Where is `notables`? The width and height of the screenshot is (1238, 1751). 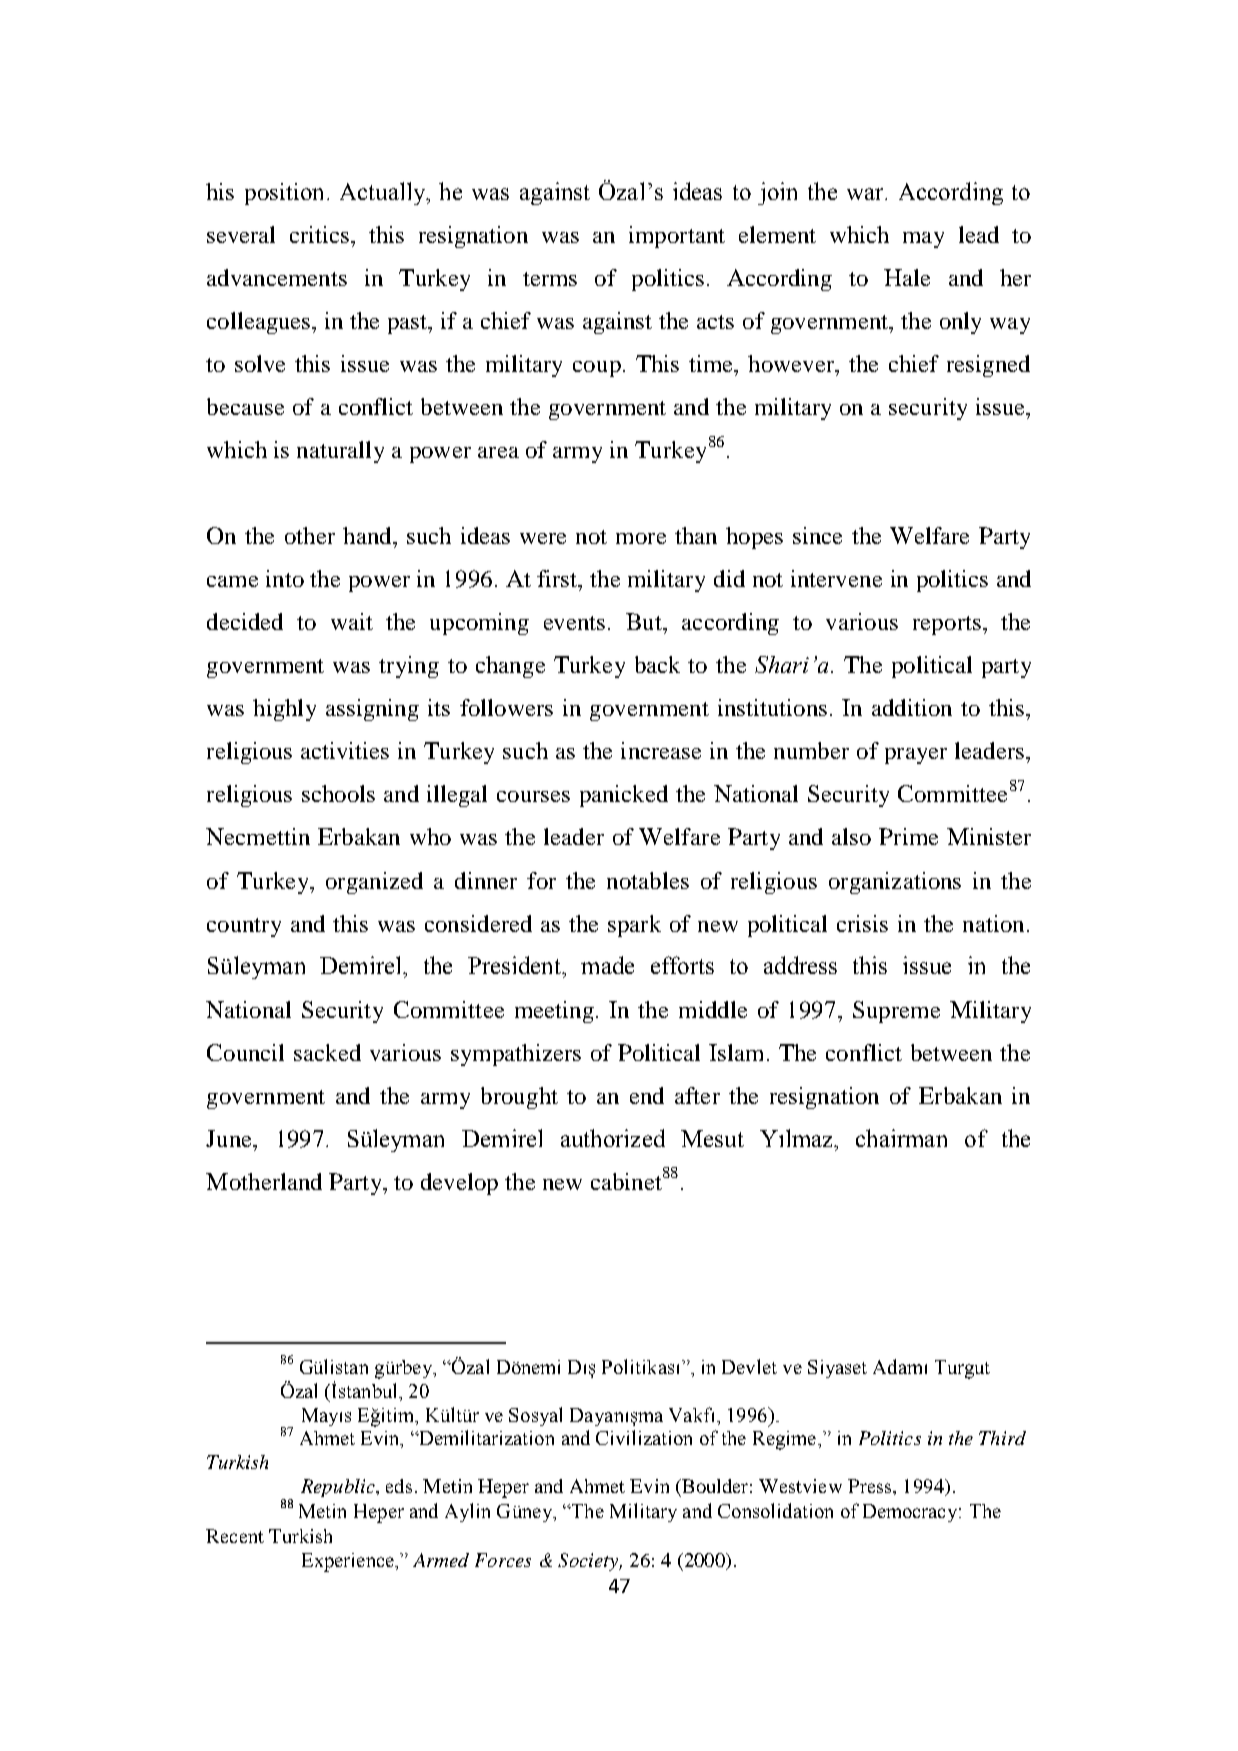
notables is located at coordinates (648, 880).
